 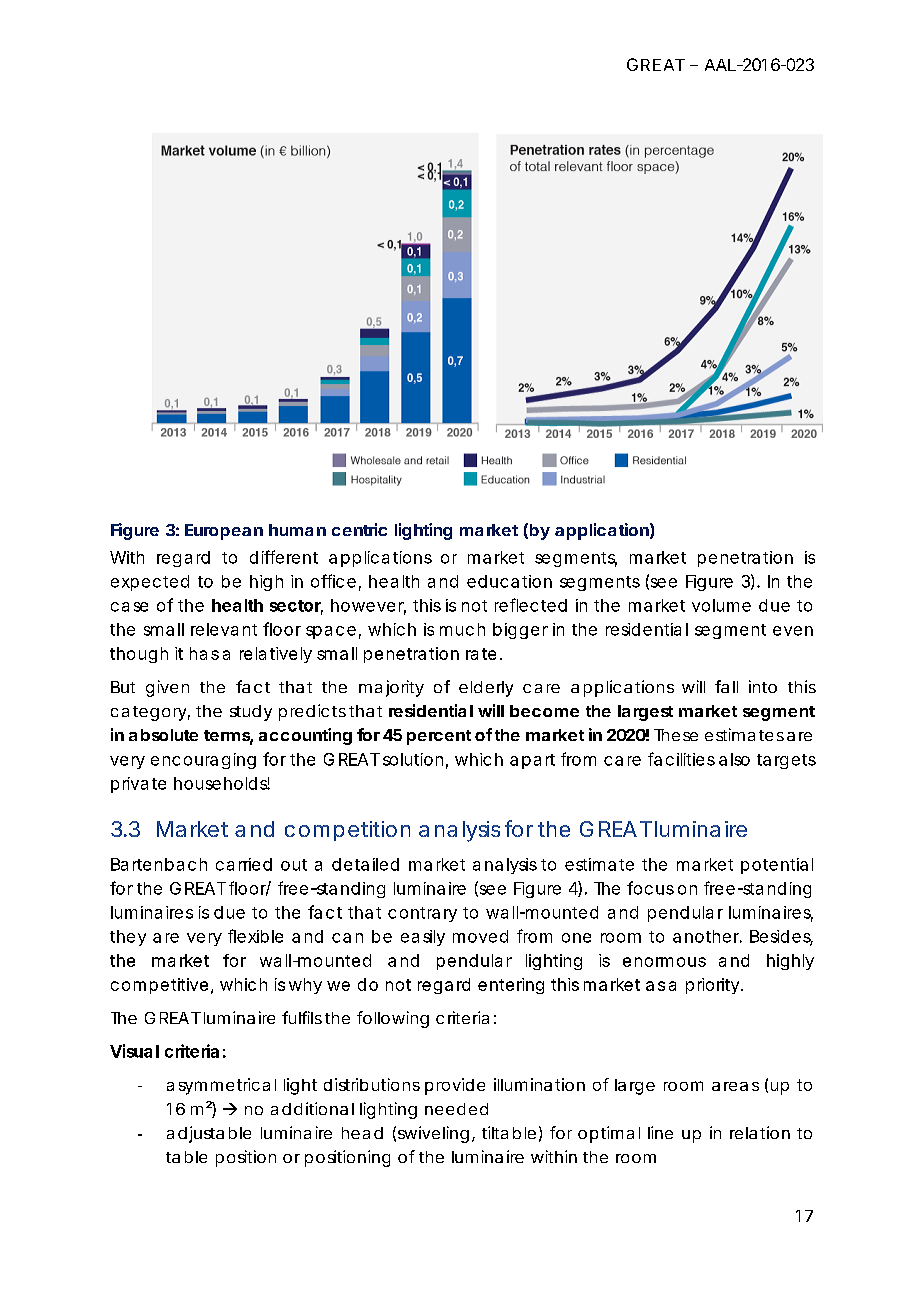 What do you see at coordinates (511, 986) in the screenshot?
I see `entering` at bounding box center [511, 986].
